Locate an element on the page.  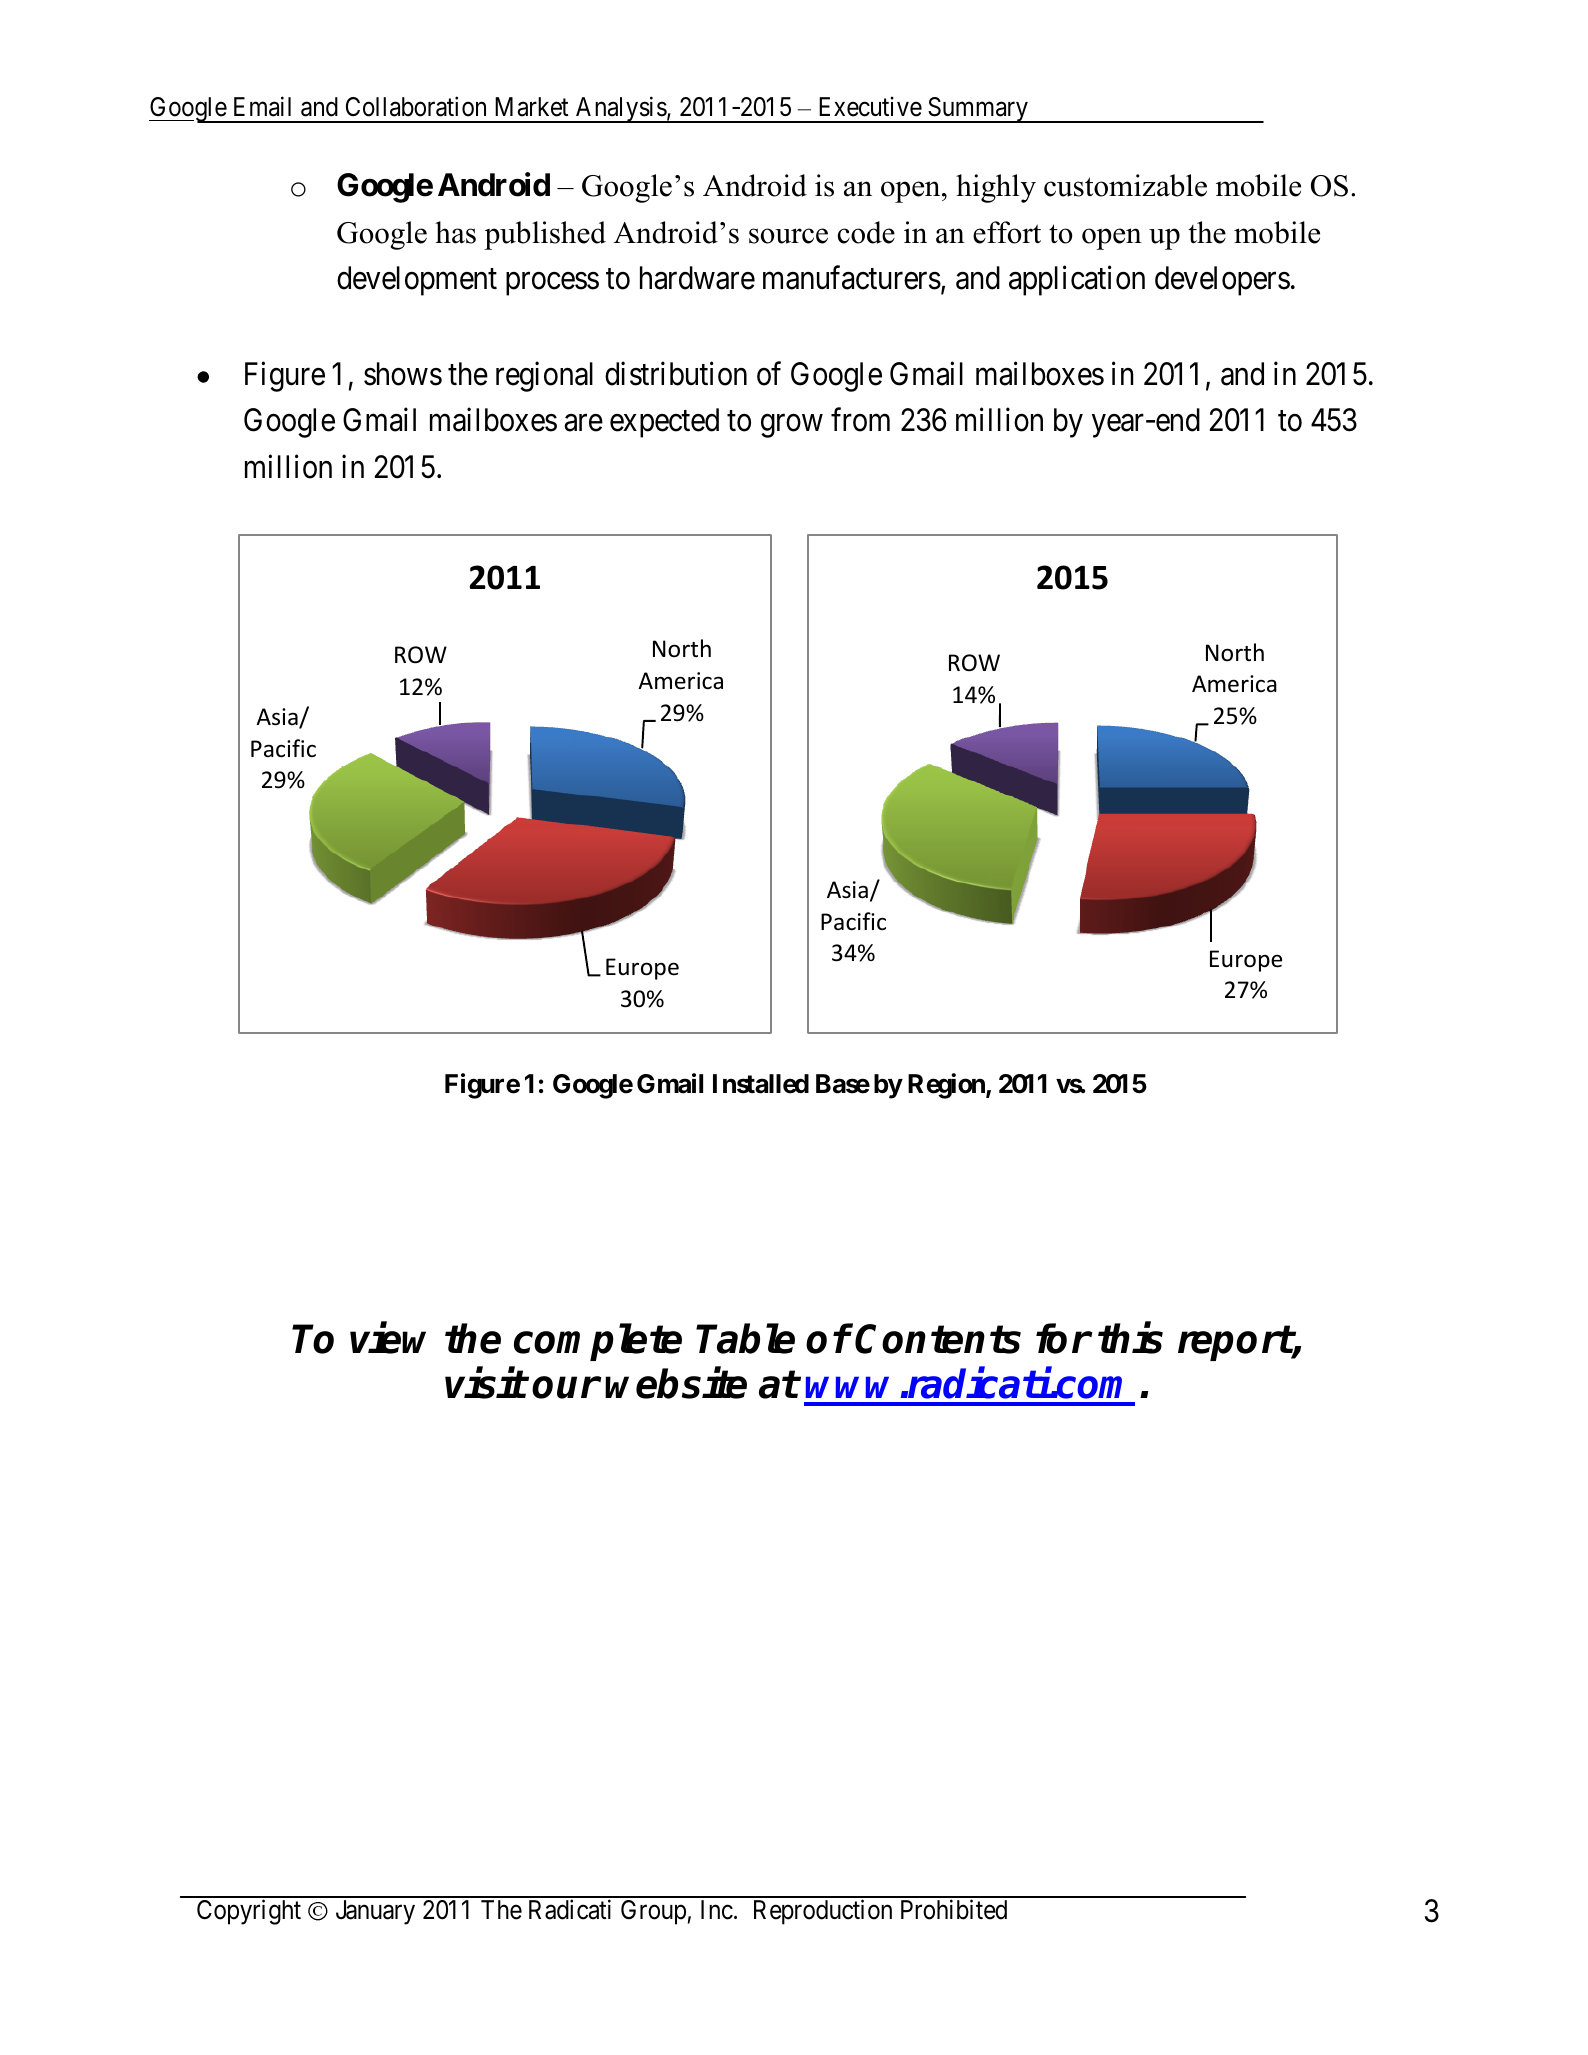
Installed is located at coordinates (761, 1084).
